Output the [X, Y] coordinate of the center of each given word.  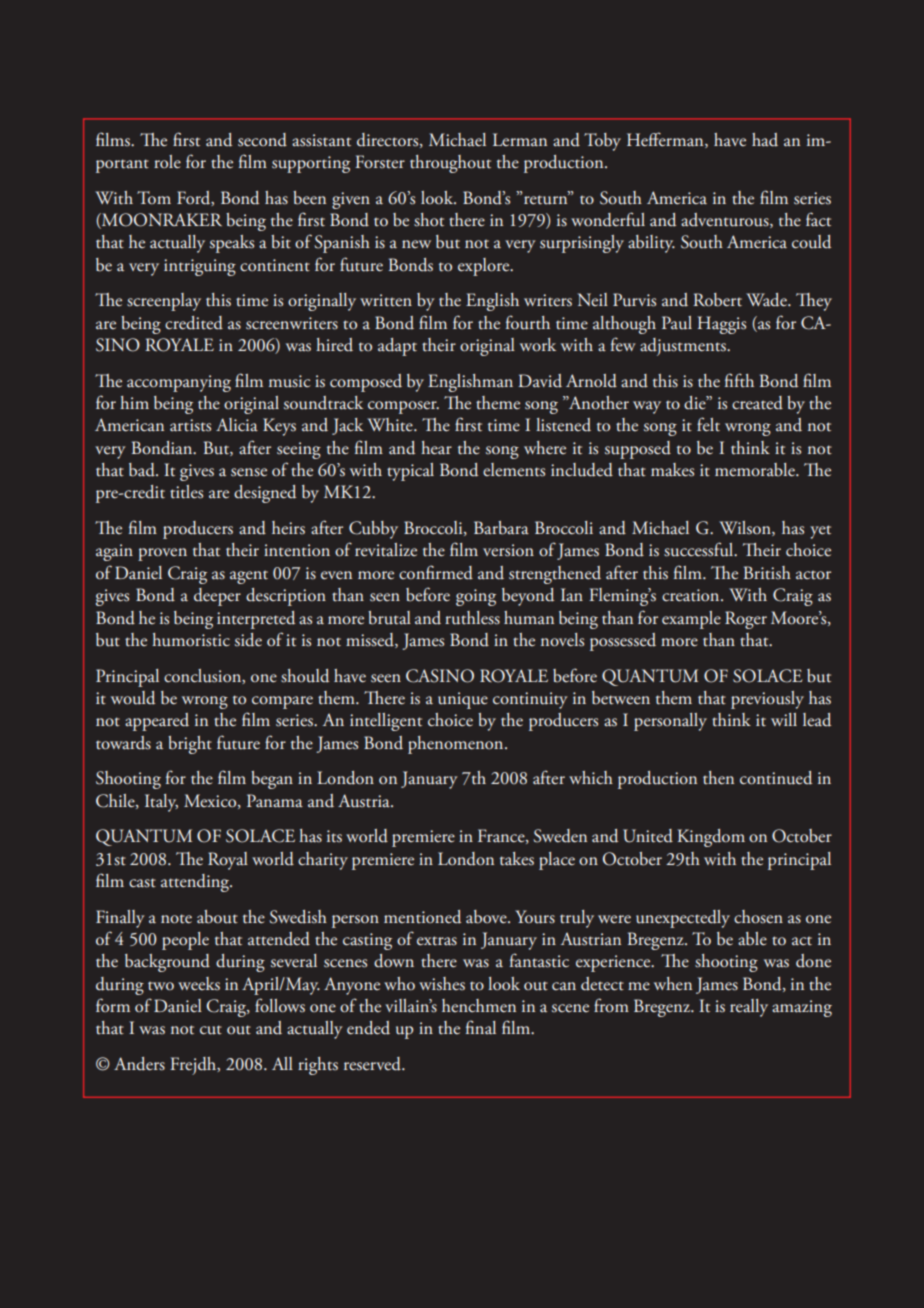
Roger [746, 620]
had [765, 140]
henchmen [479, 1006]
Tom [154, 197]
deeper [217, 597]
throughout [450, 164]
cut [211, 1030]
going [476, 597]
